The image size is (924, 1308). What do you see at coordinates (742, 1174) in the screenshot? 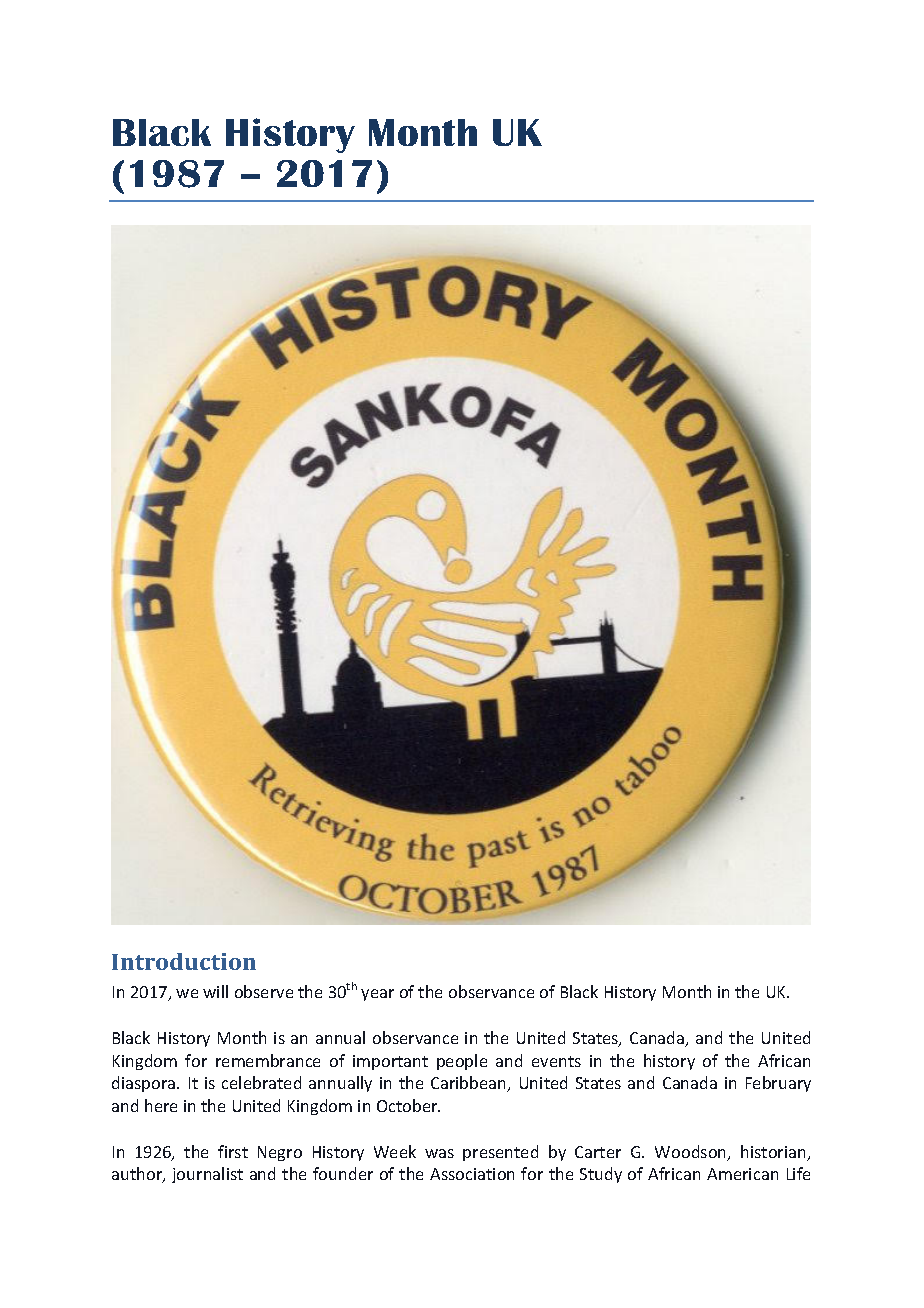
I see `American` at bounding box center [742, 1174].
